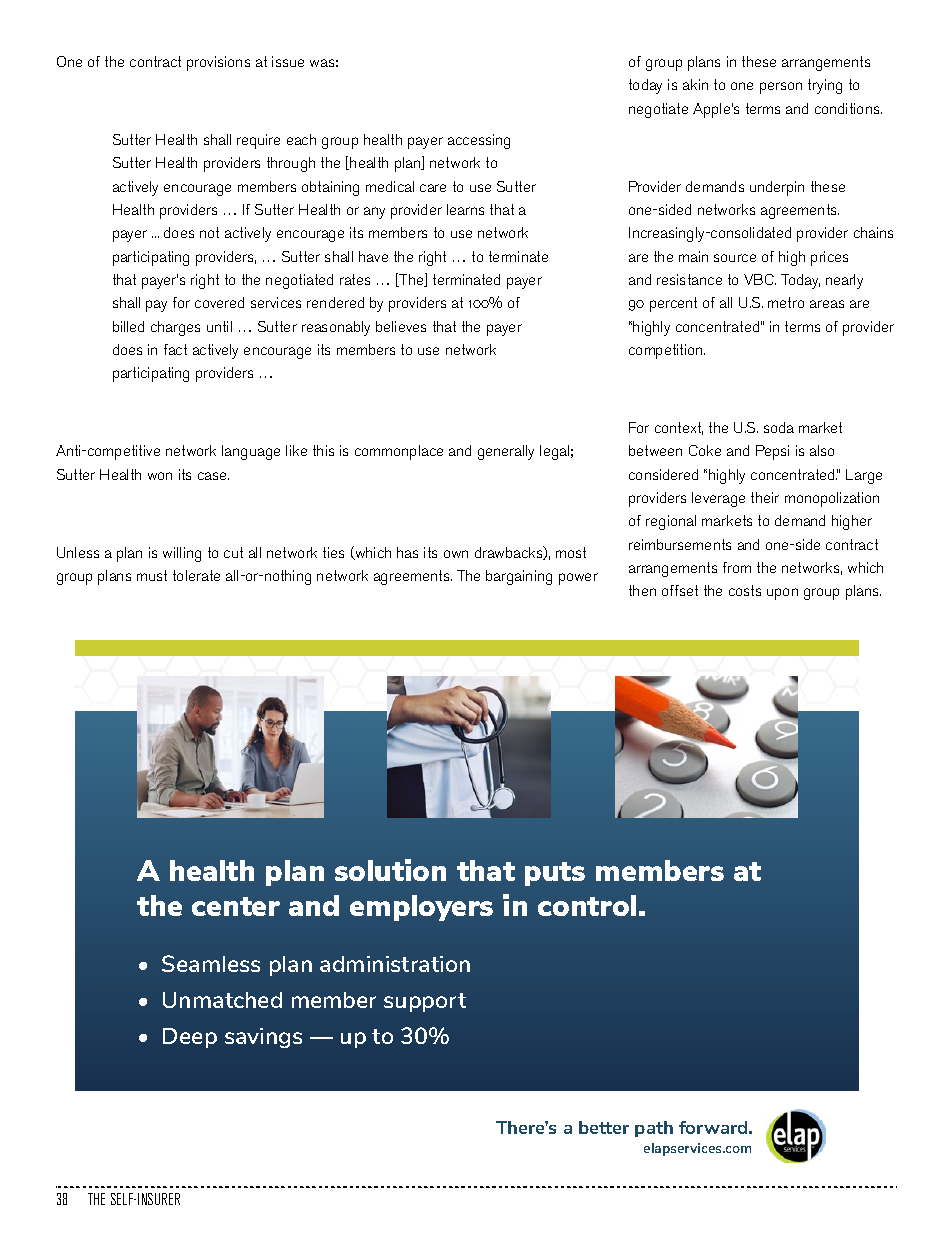 This screenshot has width=952, height=1233. I want to click on bargaining, so click(519, 577).
